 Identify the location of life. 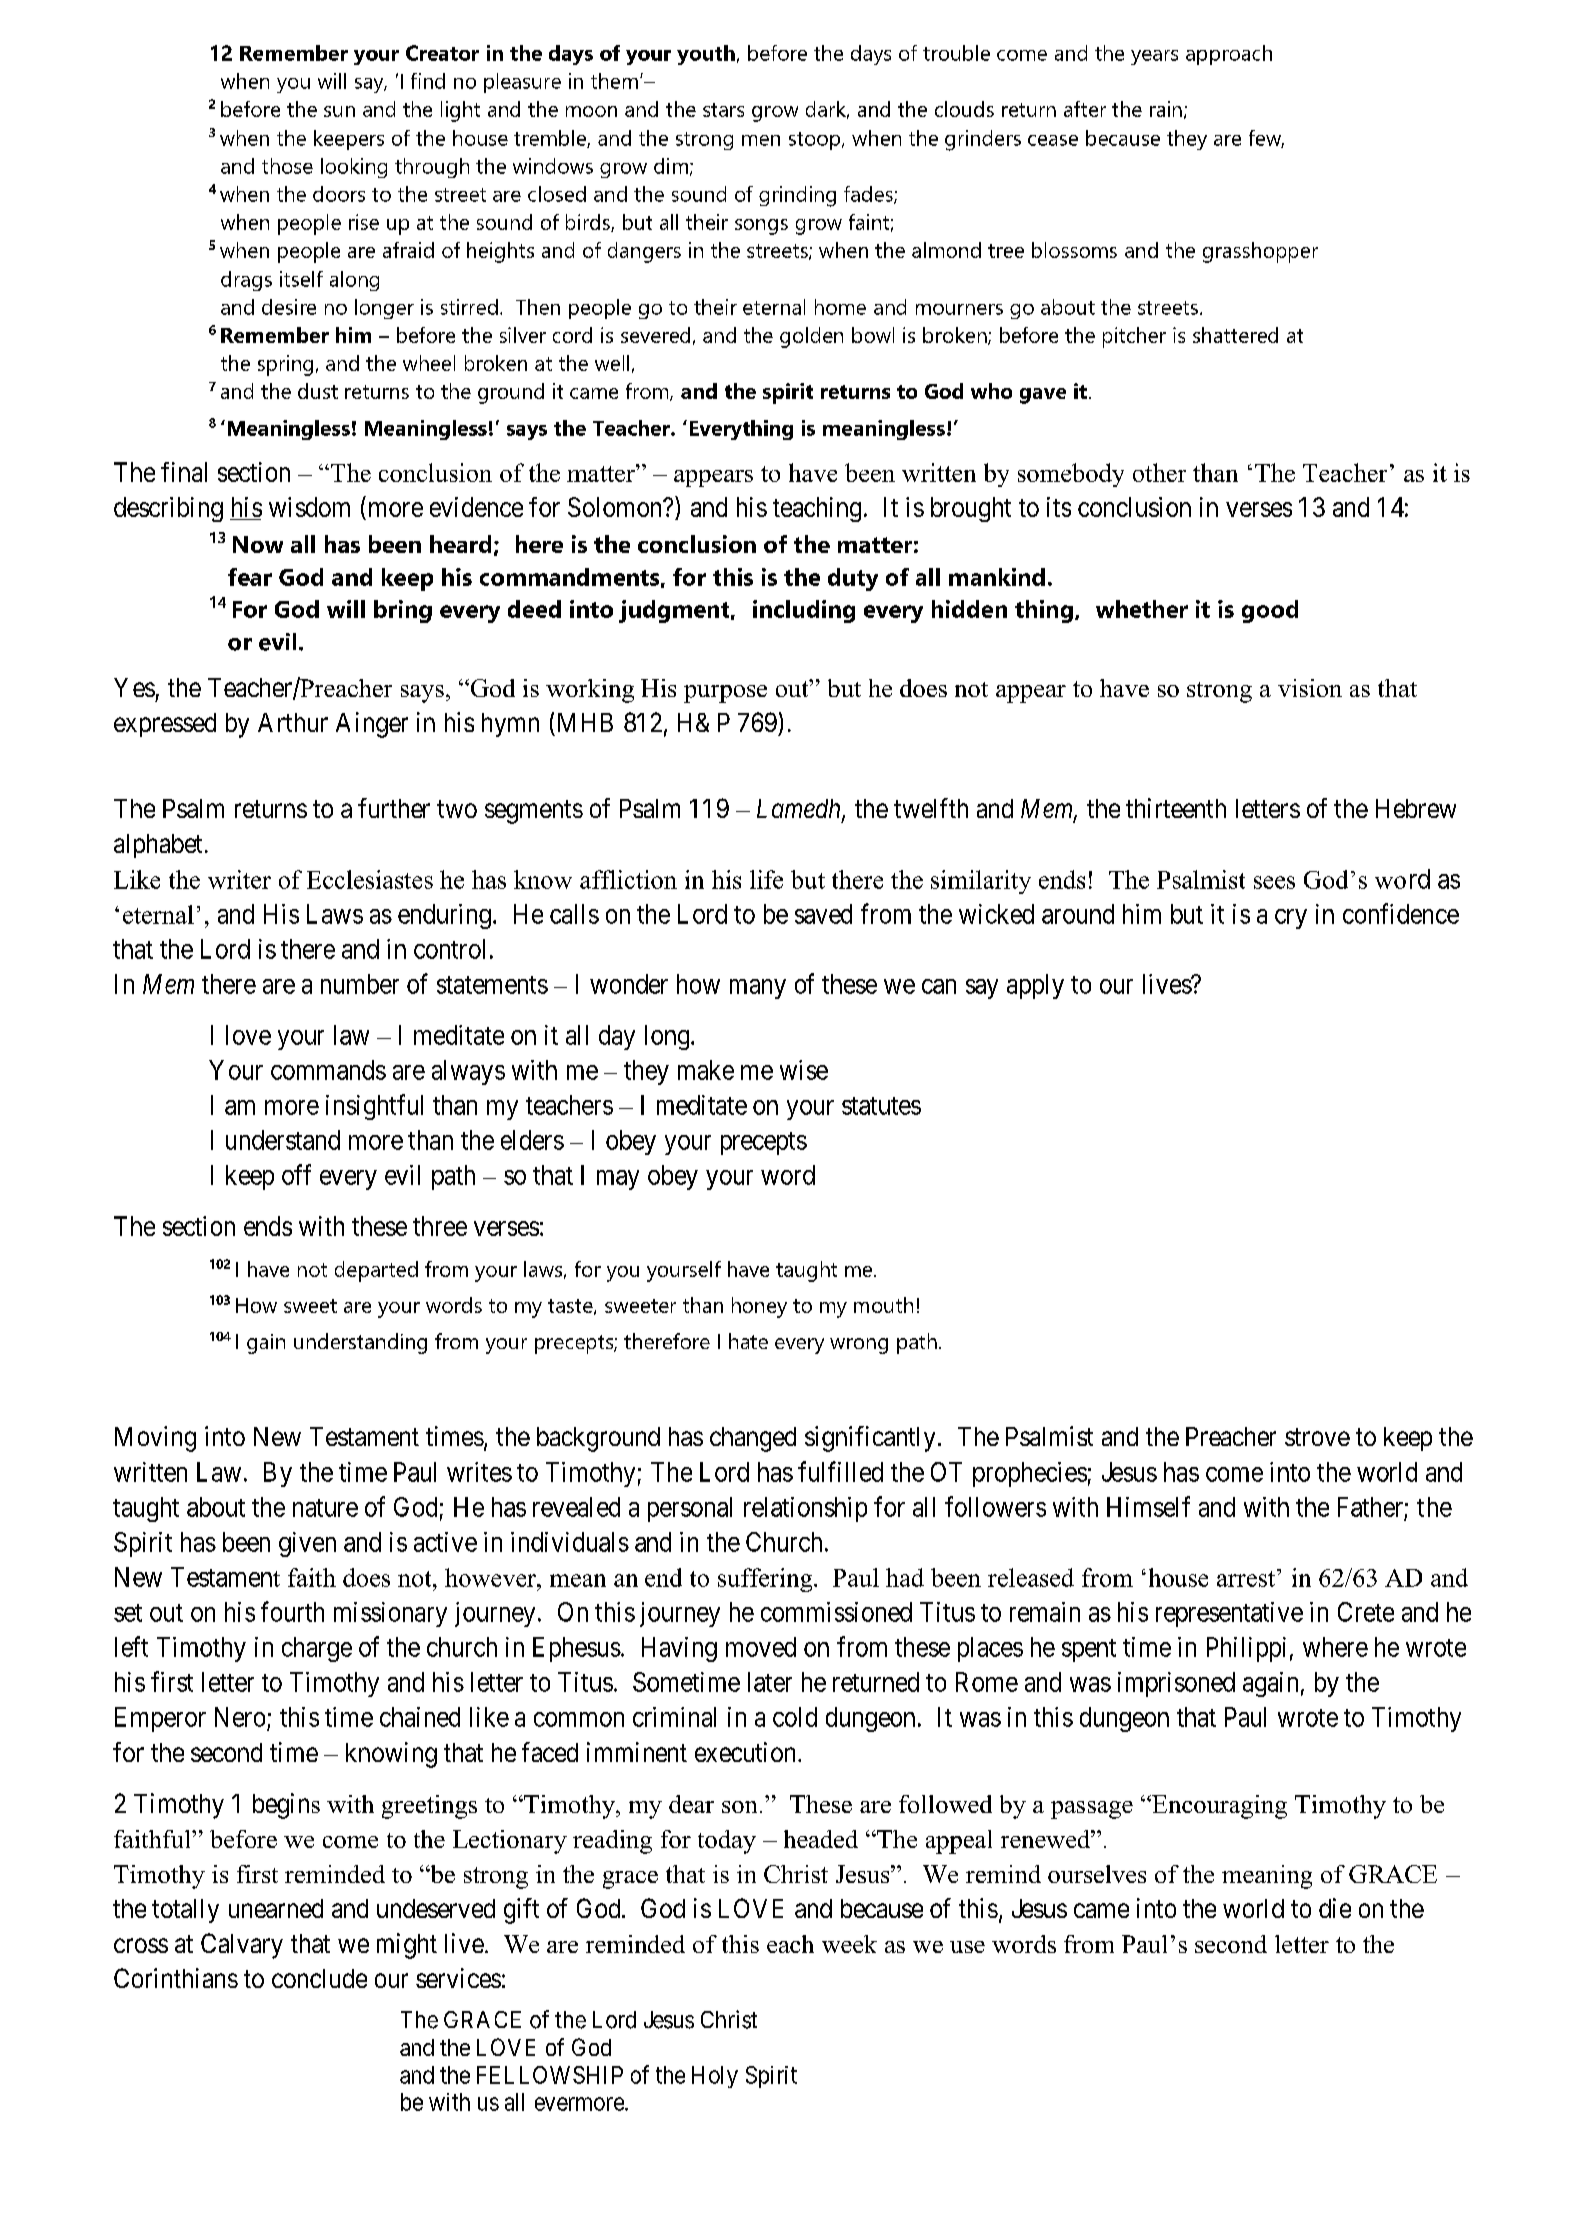
(766, 879).
